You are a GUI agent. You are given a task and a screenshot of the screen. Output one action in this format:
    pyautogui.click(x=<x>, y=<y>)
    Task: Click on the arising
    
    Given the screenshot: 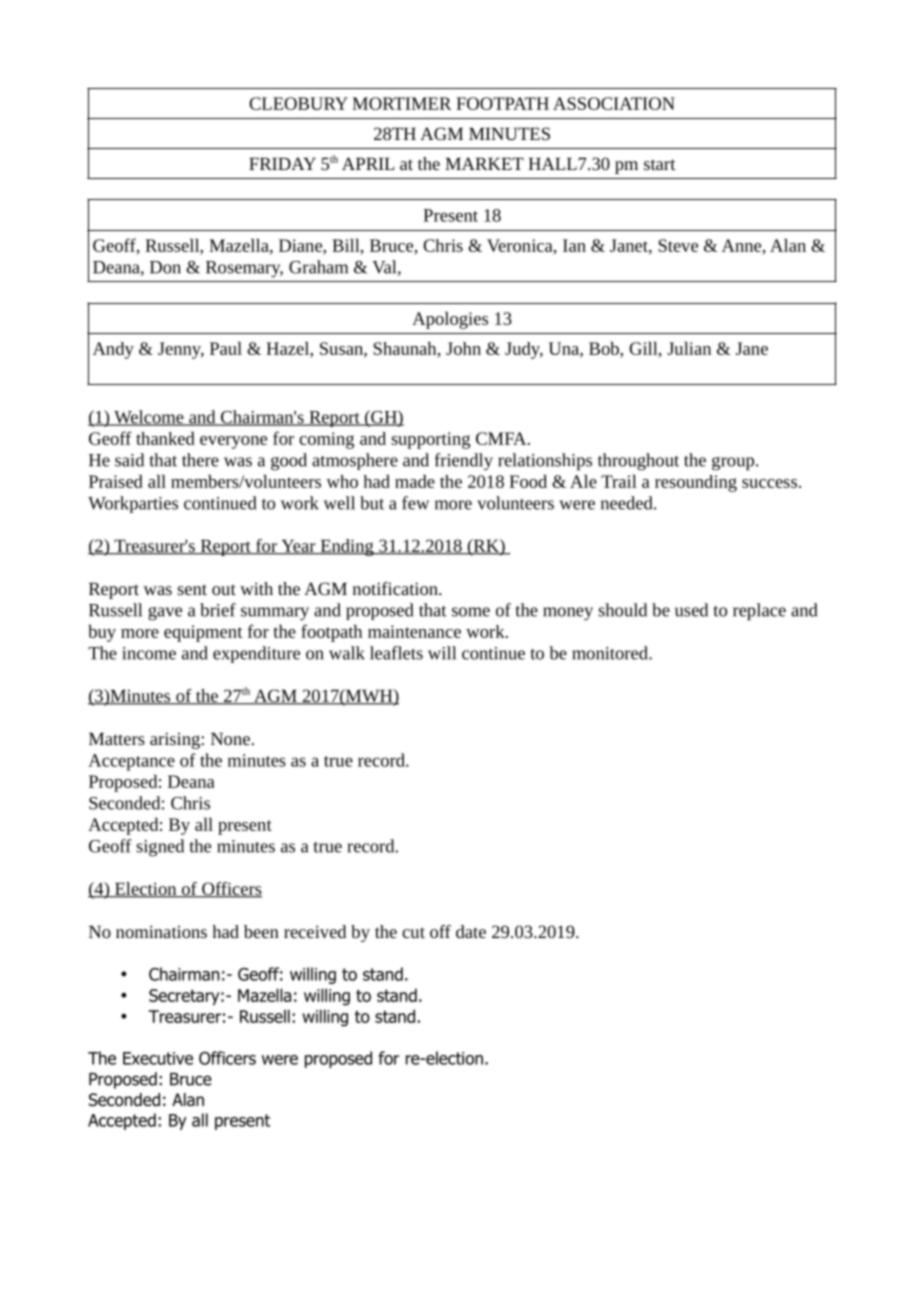 What is the action you would take?
    pyautogui.click(x=176, y=740)
